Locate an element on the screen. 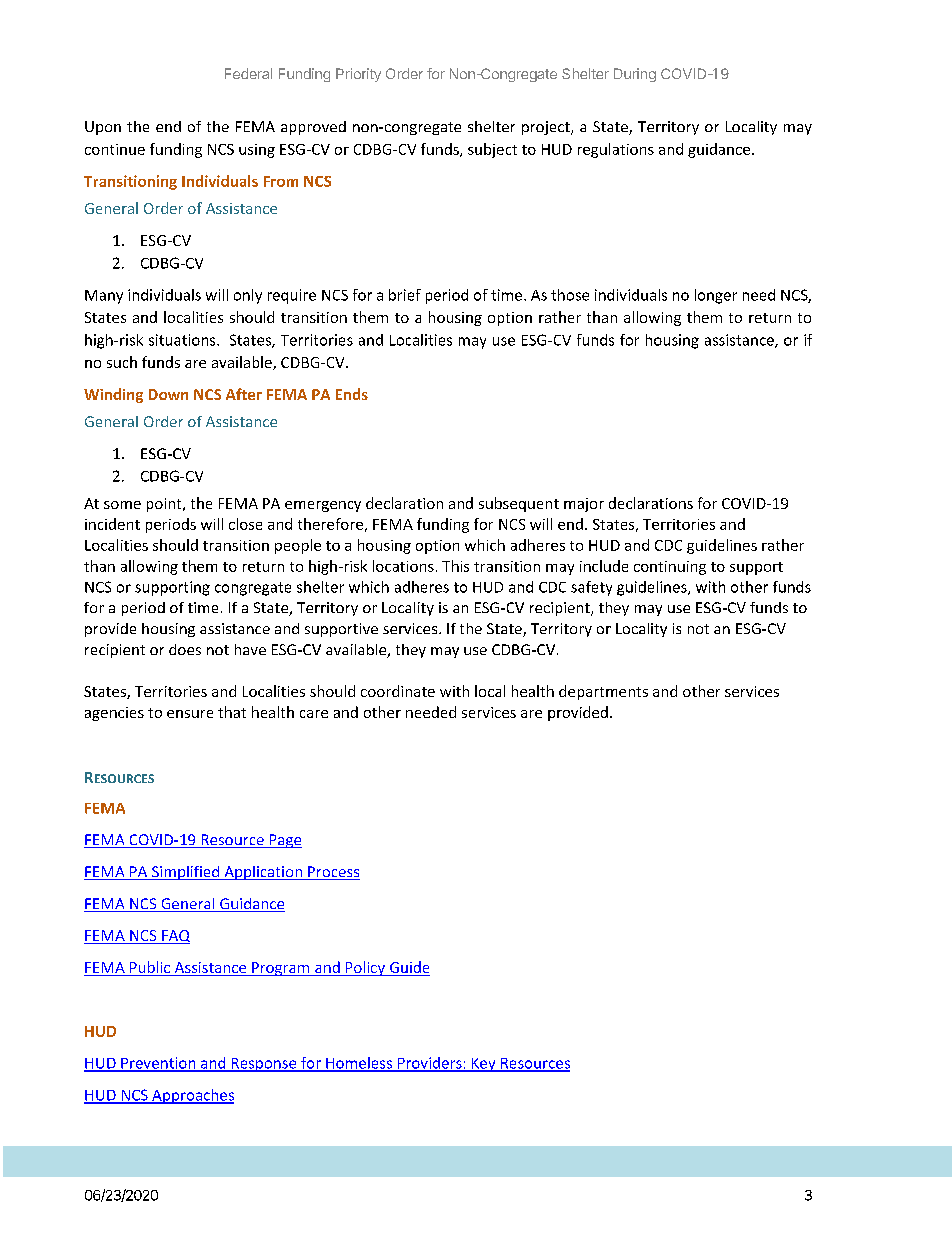 The image size is (952, 1233). Homeless is located at coordinates (359, 1064).
